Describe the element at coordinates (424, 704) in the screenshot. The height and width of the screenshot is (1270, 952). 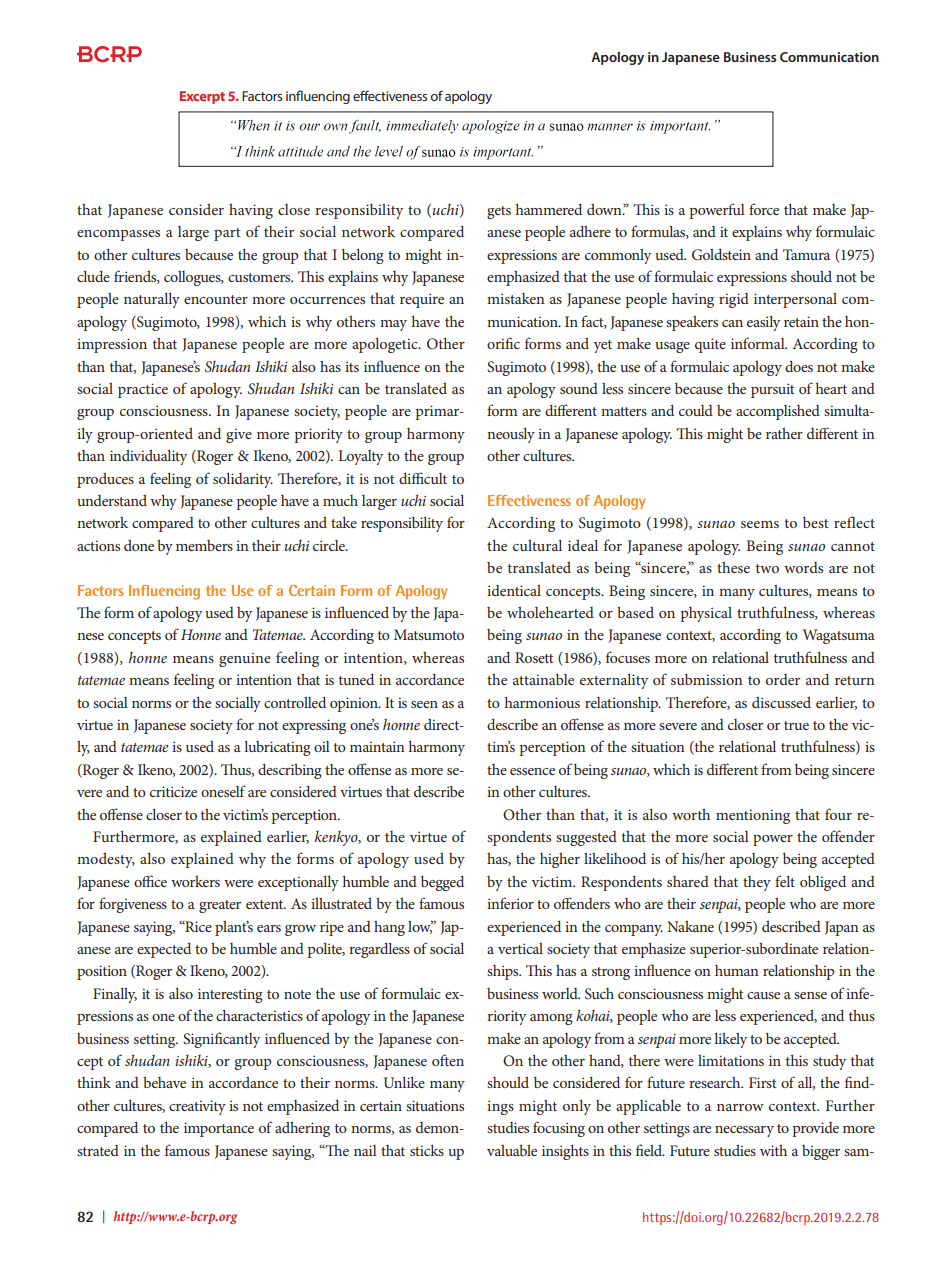
I see `seen` at that location.
